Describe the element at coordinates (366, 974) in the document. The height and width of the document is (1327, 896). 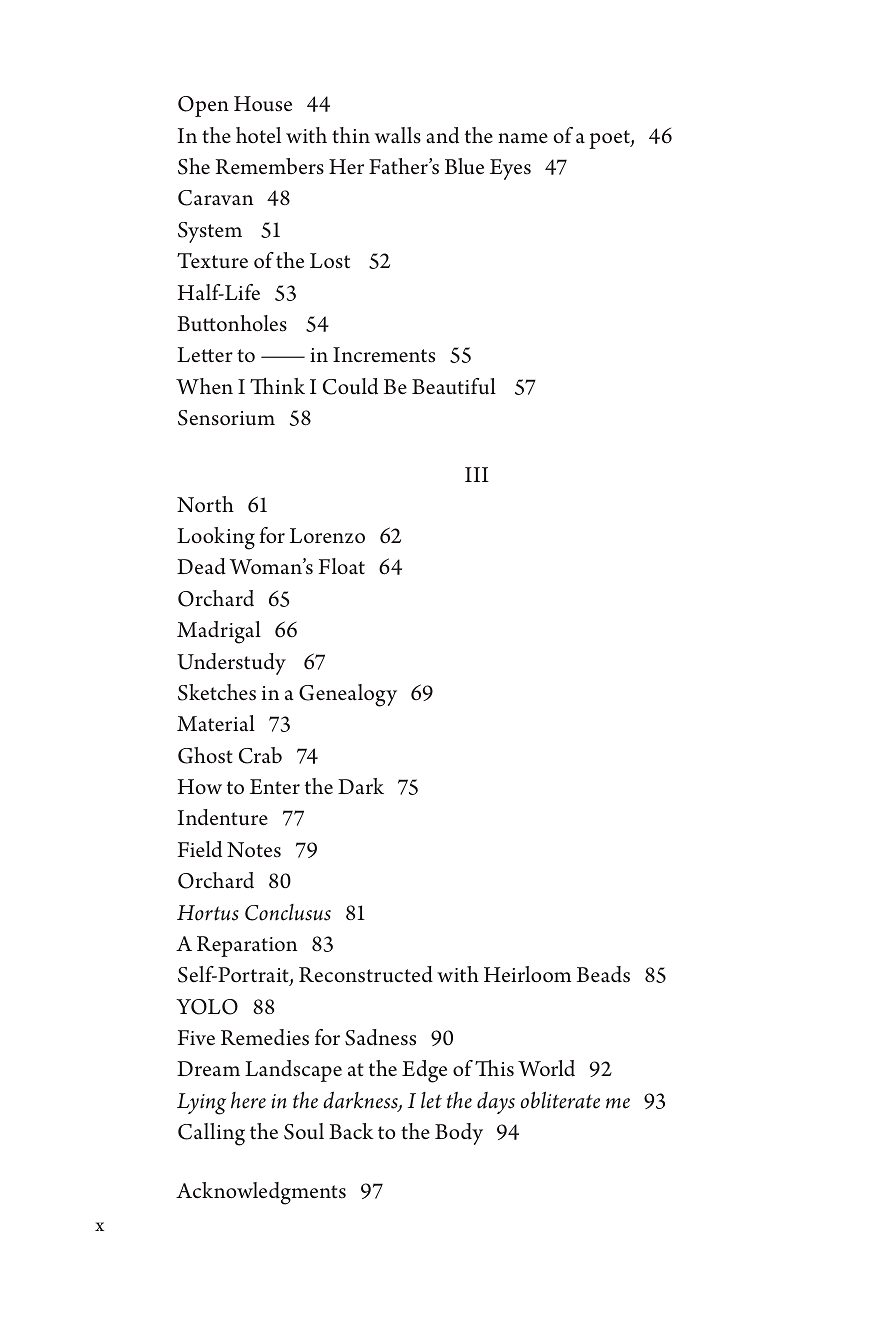
I see `Reconstructed` at that location.
